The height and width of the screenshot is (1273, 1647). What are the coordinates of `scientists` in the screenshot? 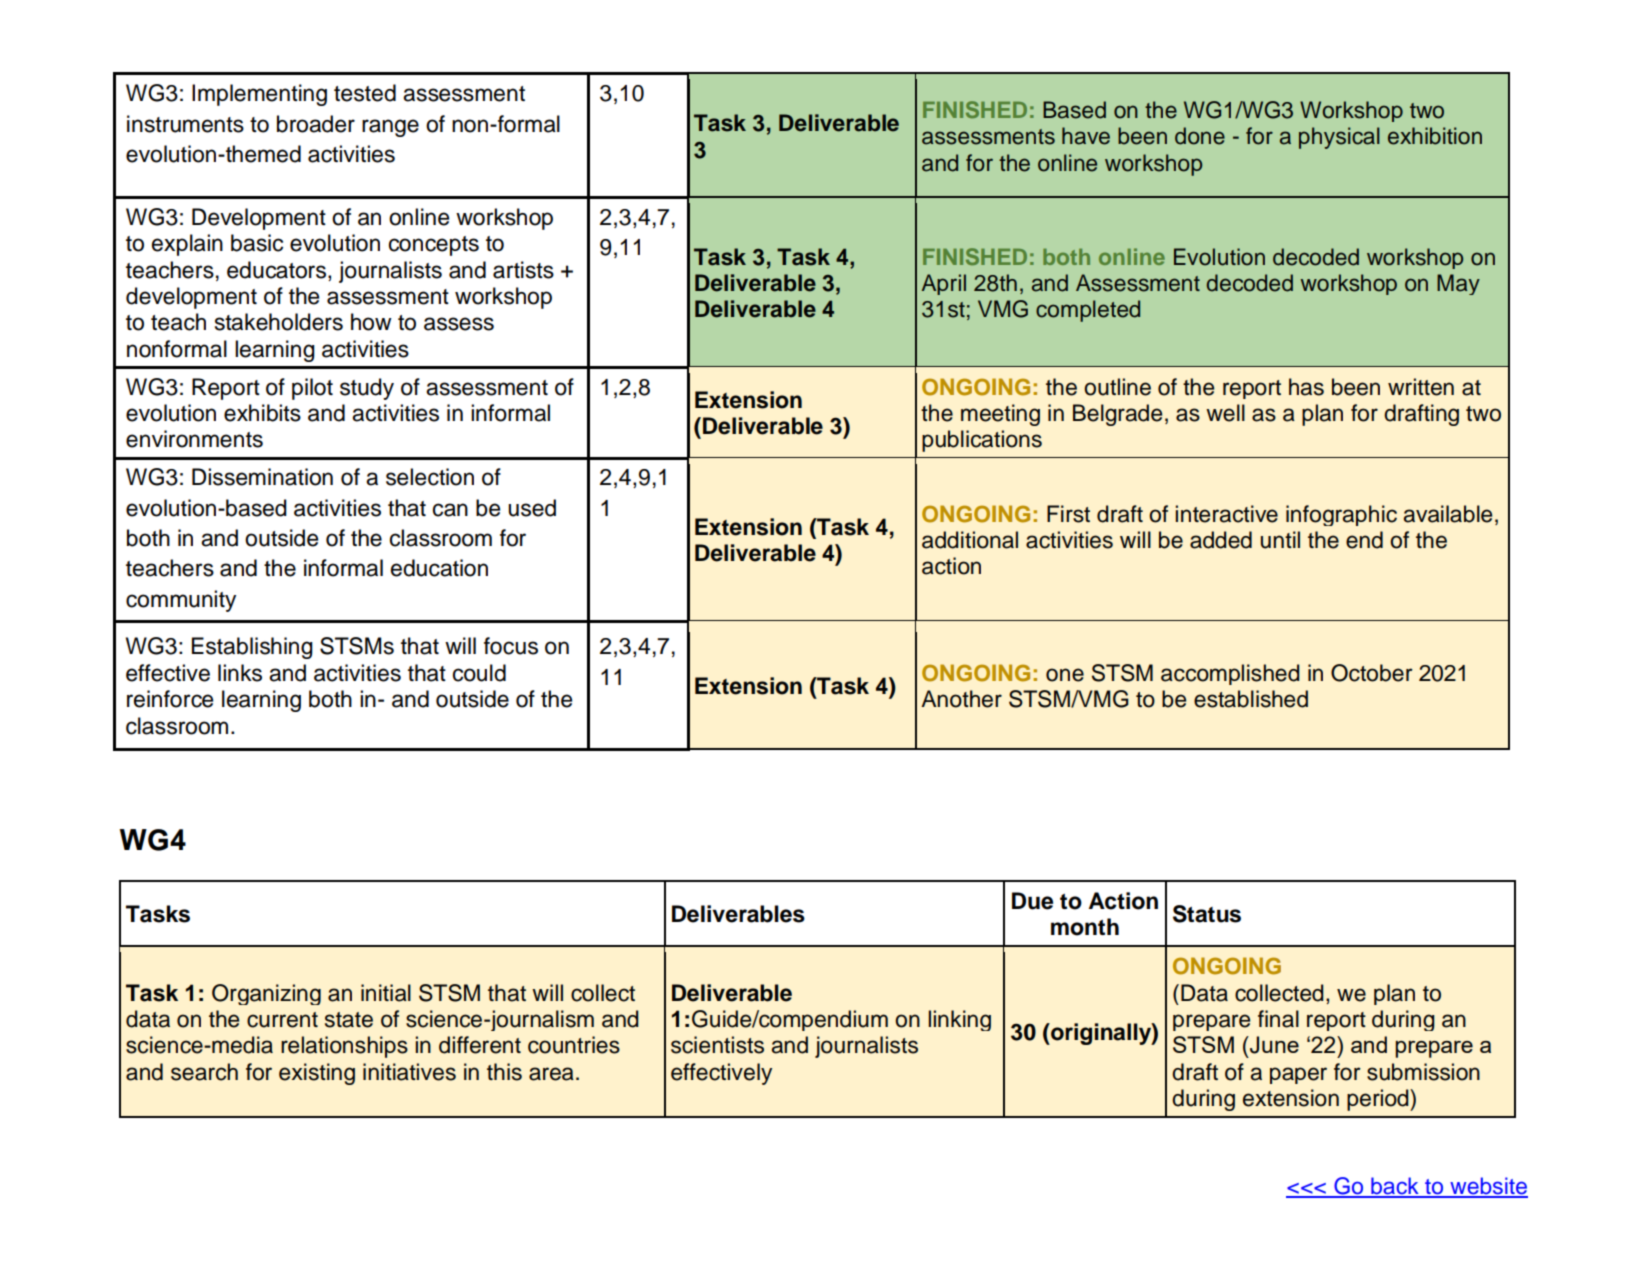 It's located at (717, 1045).
